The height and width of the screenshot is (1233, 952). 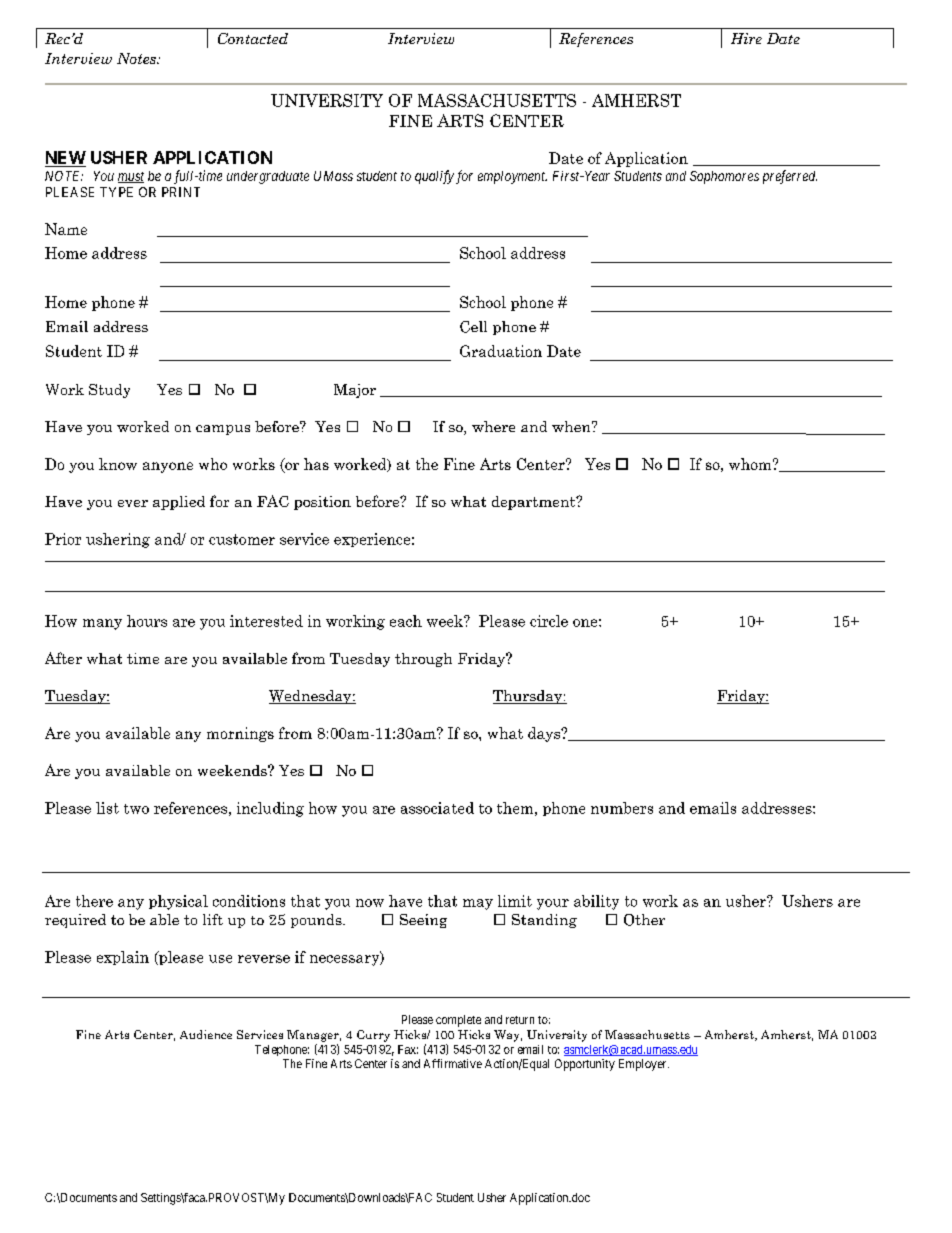 I want to click on Contacted, so click(x=253, y=38).
